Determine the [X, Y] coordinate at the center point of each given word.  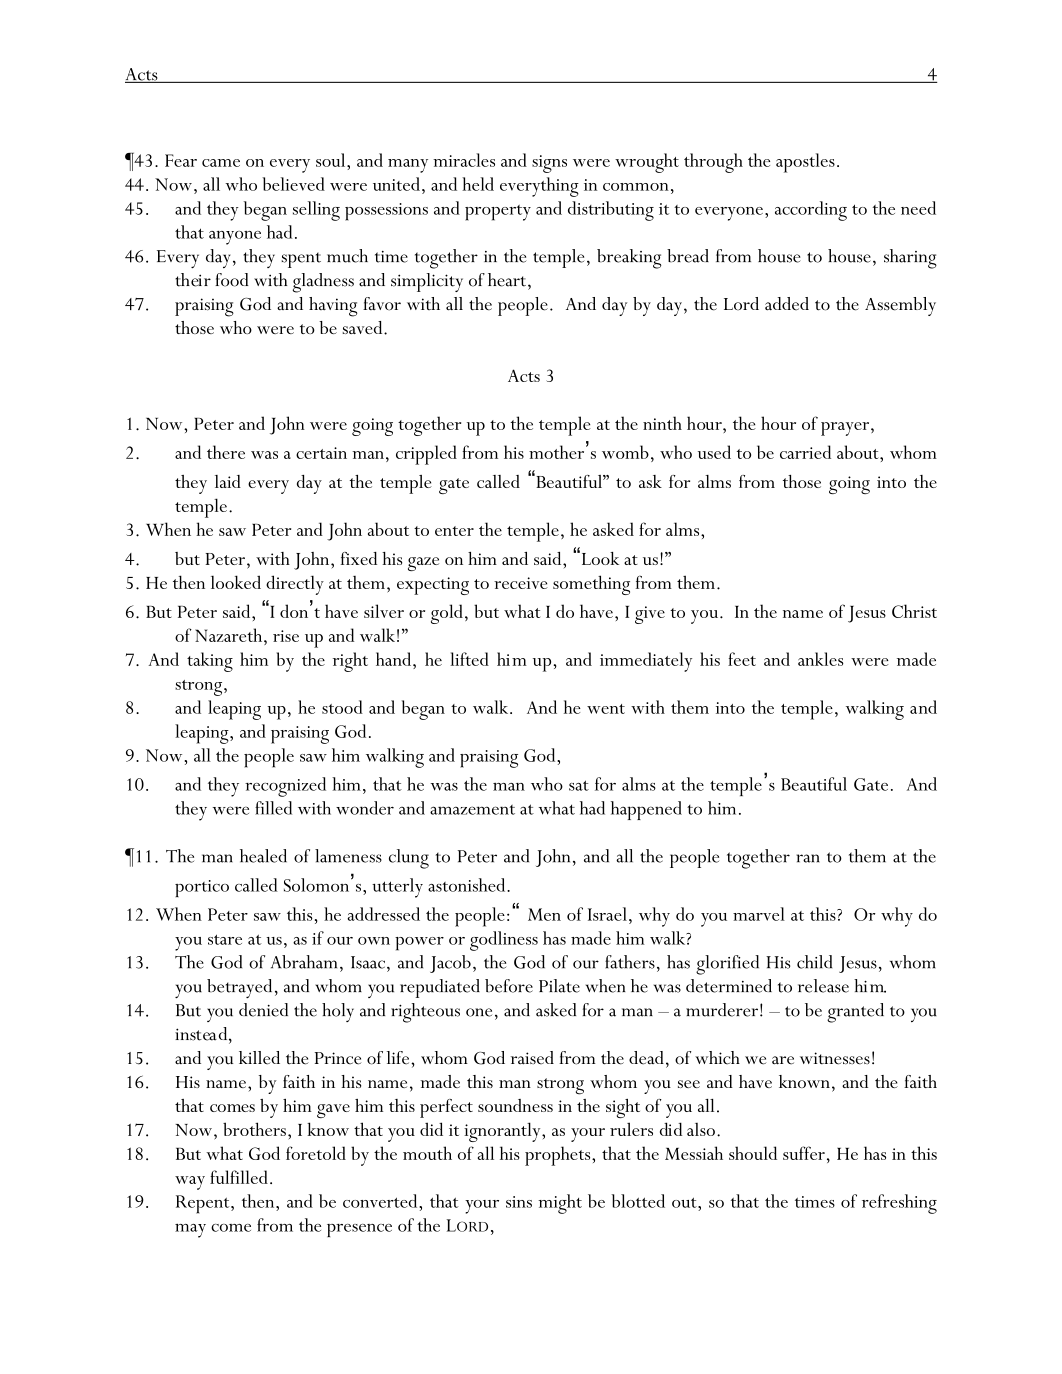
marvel [759, 914]
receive [521, 583]
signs [549, 164]
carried [805, 452]
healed [263, 856]
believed [293, 184]
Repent [204, 1204]
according [811, 211]
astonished [468, 885]
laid [228, 481]
